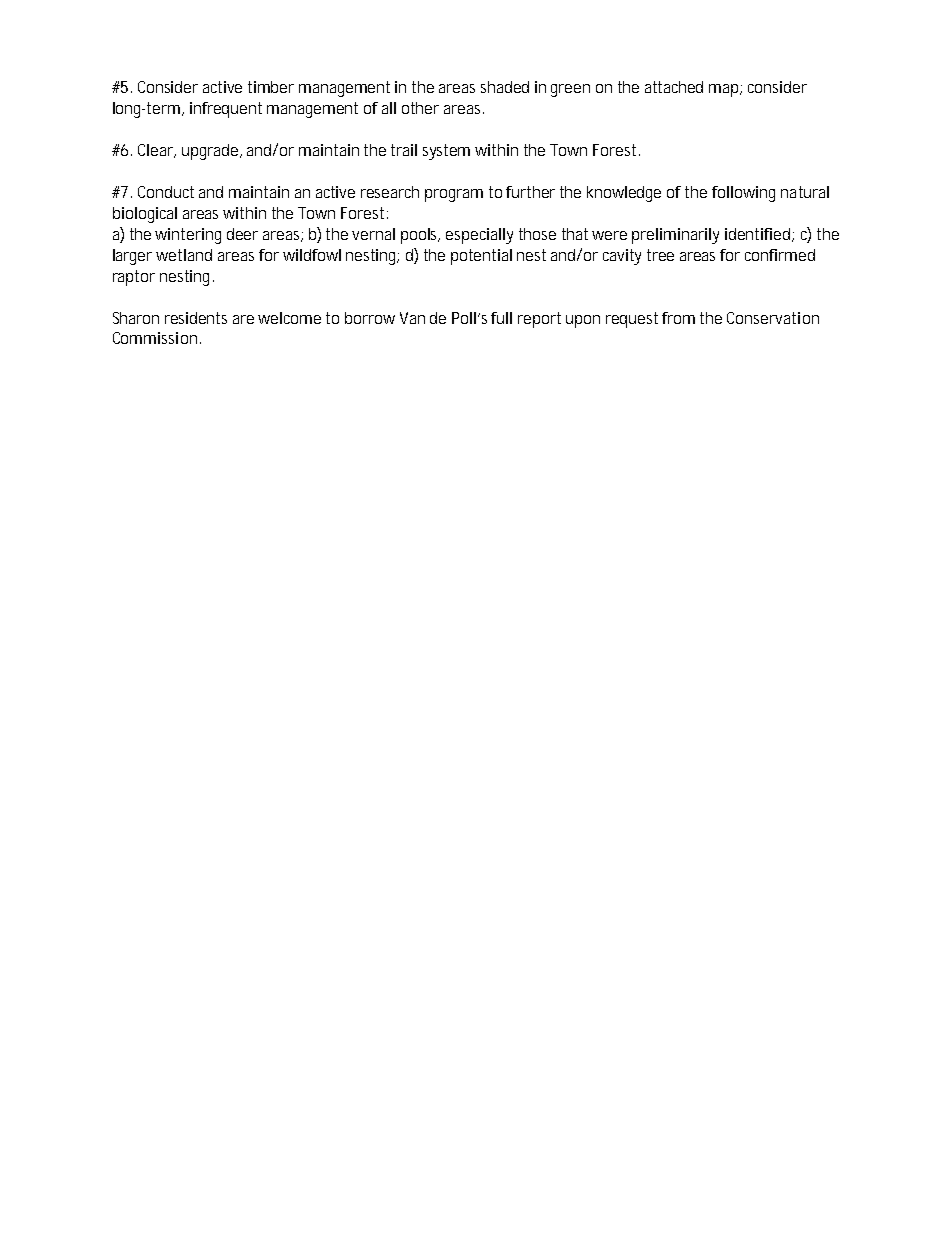  I want to click on biological, so click(145, 215).
